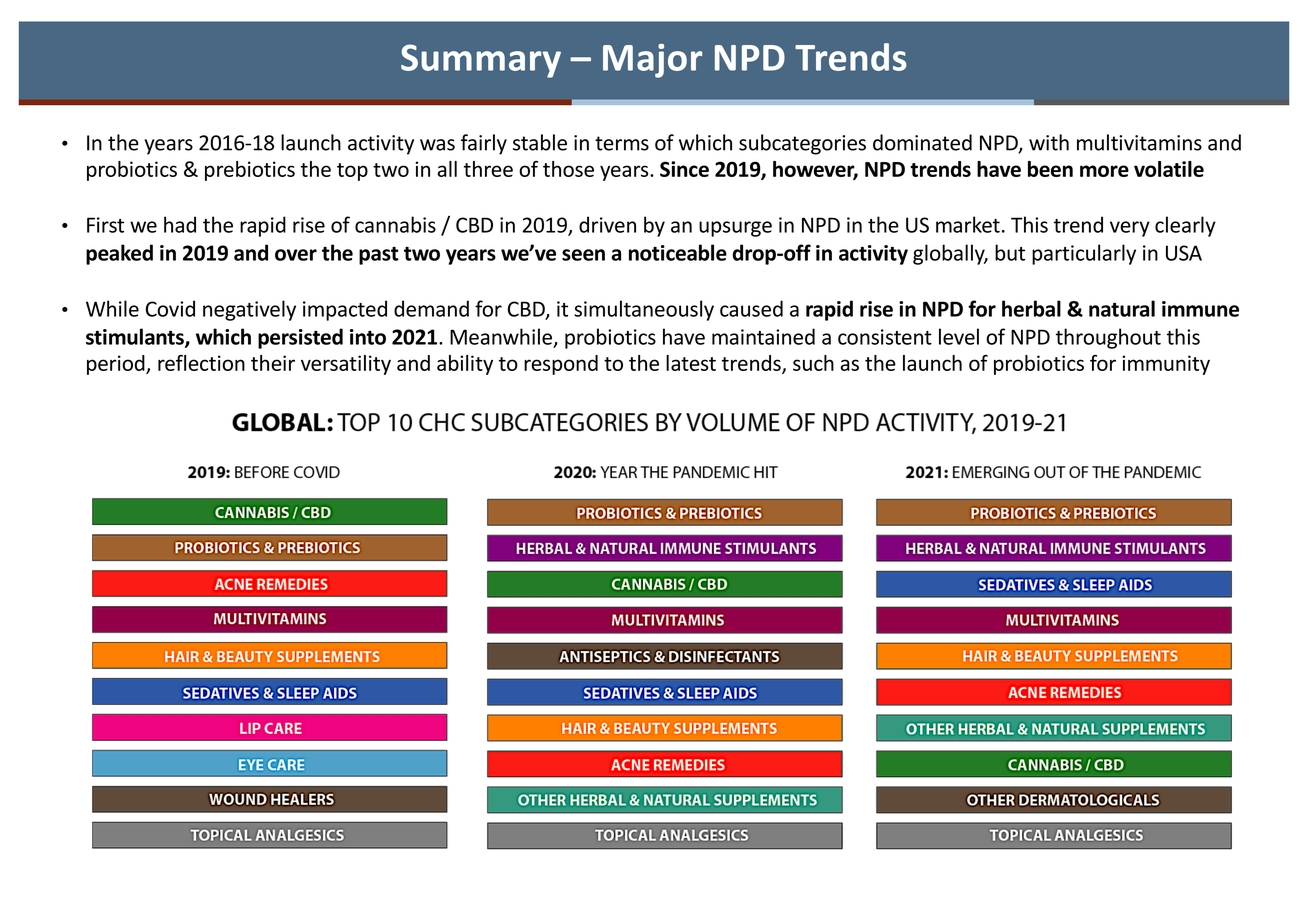 The width and height of the image is (1308, 924). Describe the element at coordinates (250, 171) in the image. I see `prebiotics` at that location.
